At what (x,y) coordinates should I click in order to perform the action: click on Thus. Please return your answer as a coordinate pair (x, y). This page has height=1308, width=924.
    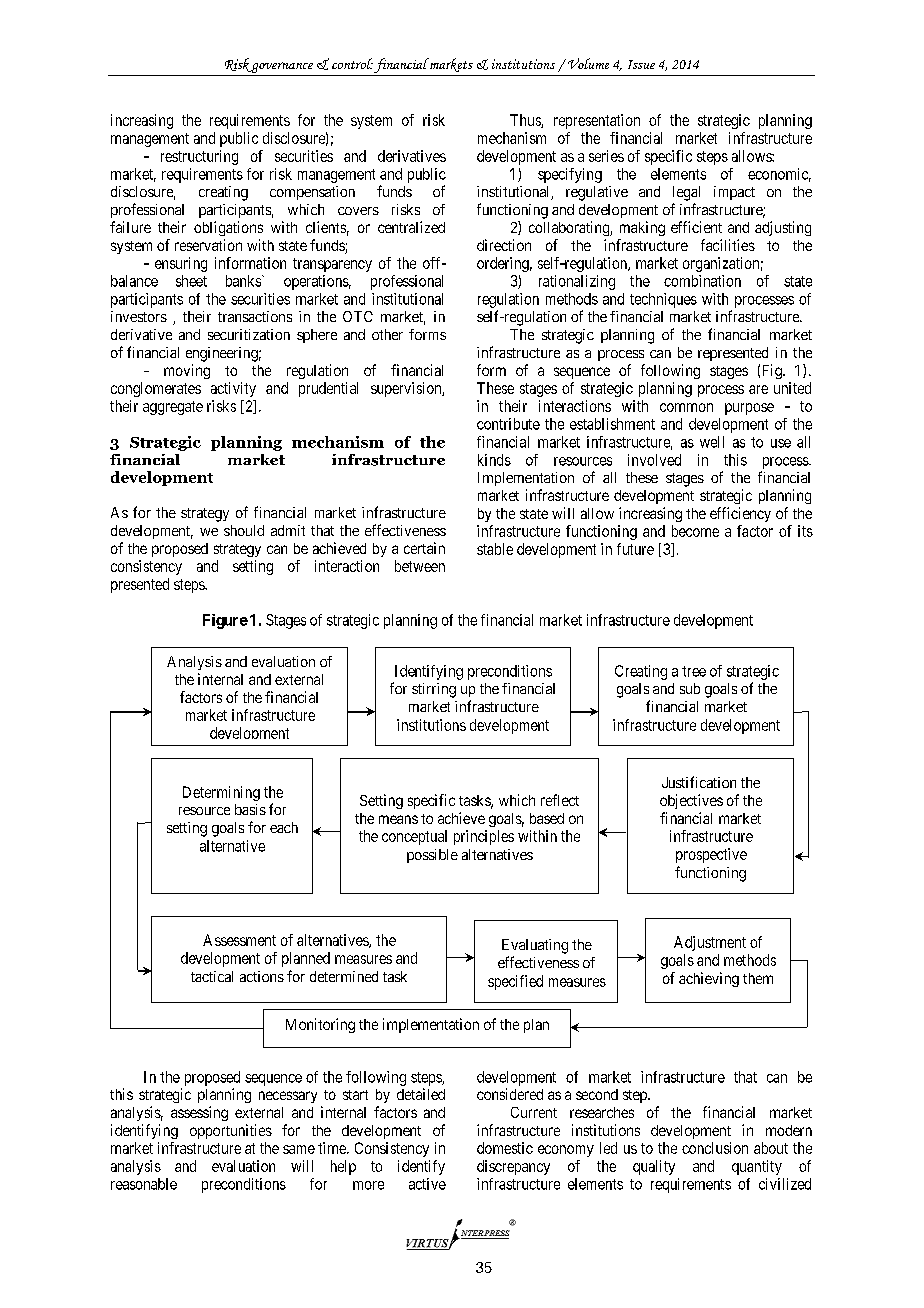
    Looking at the image, I should click on (526, 121).
